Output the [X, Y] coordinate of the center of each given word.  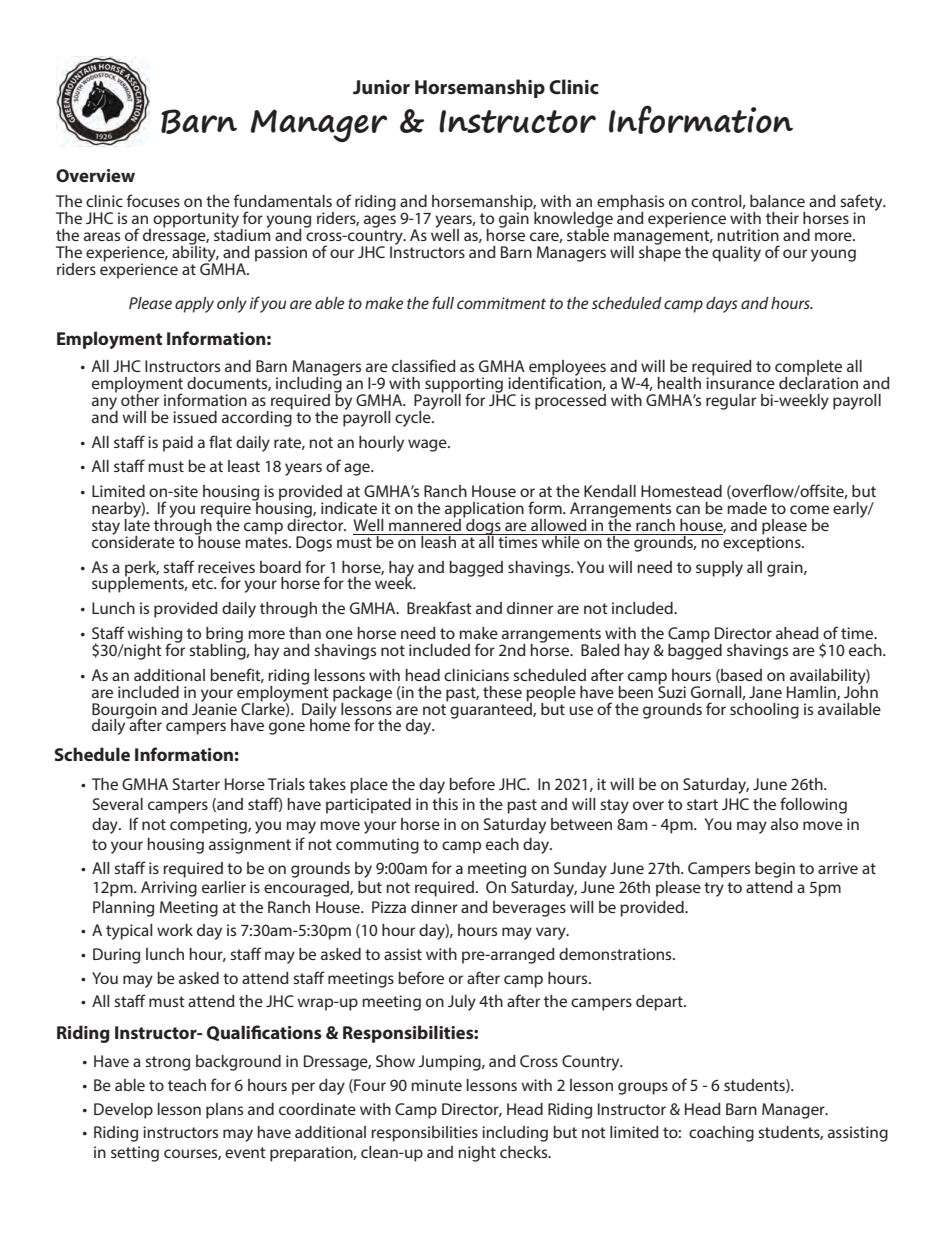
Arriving [169, 889]
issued [195, 417]
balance [777, 201]
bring [224, 636]
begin [775, 870]
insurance [740, 382]
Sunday [580, 870]
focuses [153, 200]
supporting [465, 386]
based [740, 676]
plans [224, 1111]
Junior [381, 87]
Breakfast [439, 607]
